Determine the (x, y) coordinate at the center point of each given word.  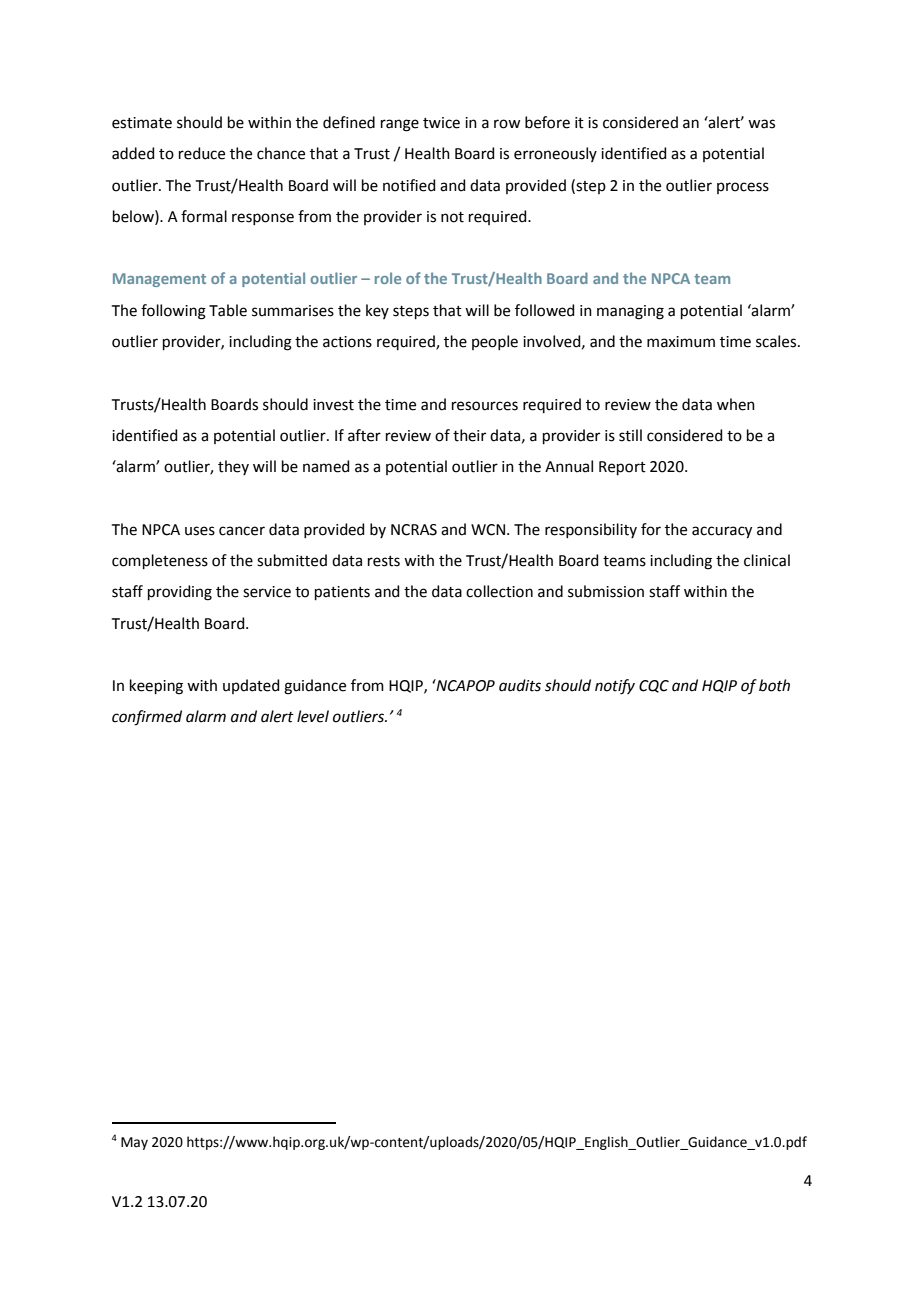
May (134, 1143)
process (743, 188)
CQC (654, 686)
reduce (202, 153)
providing (180, 593)
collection (499, 591)
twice (441, 123)
